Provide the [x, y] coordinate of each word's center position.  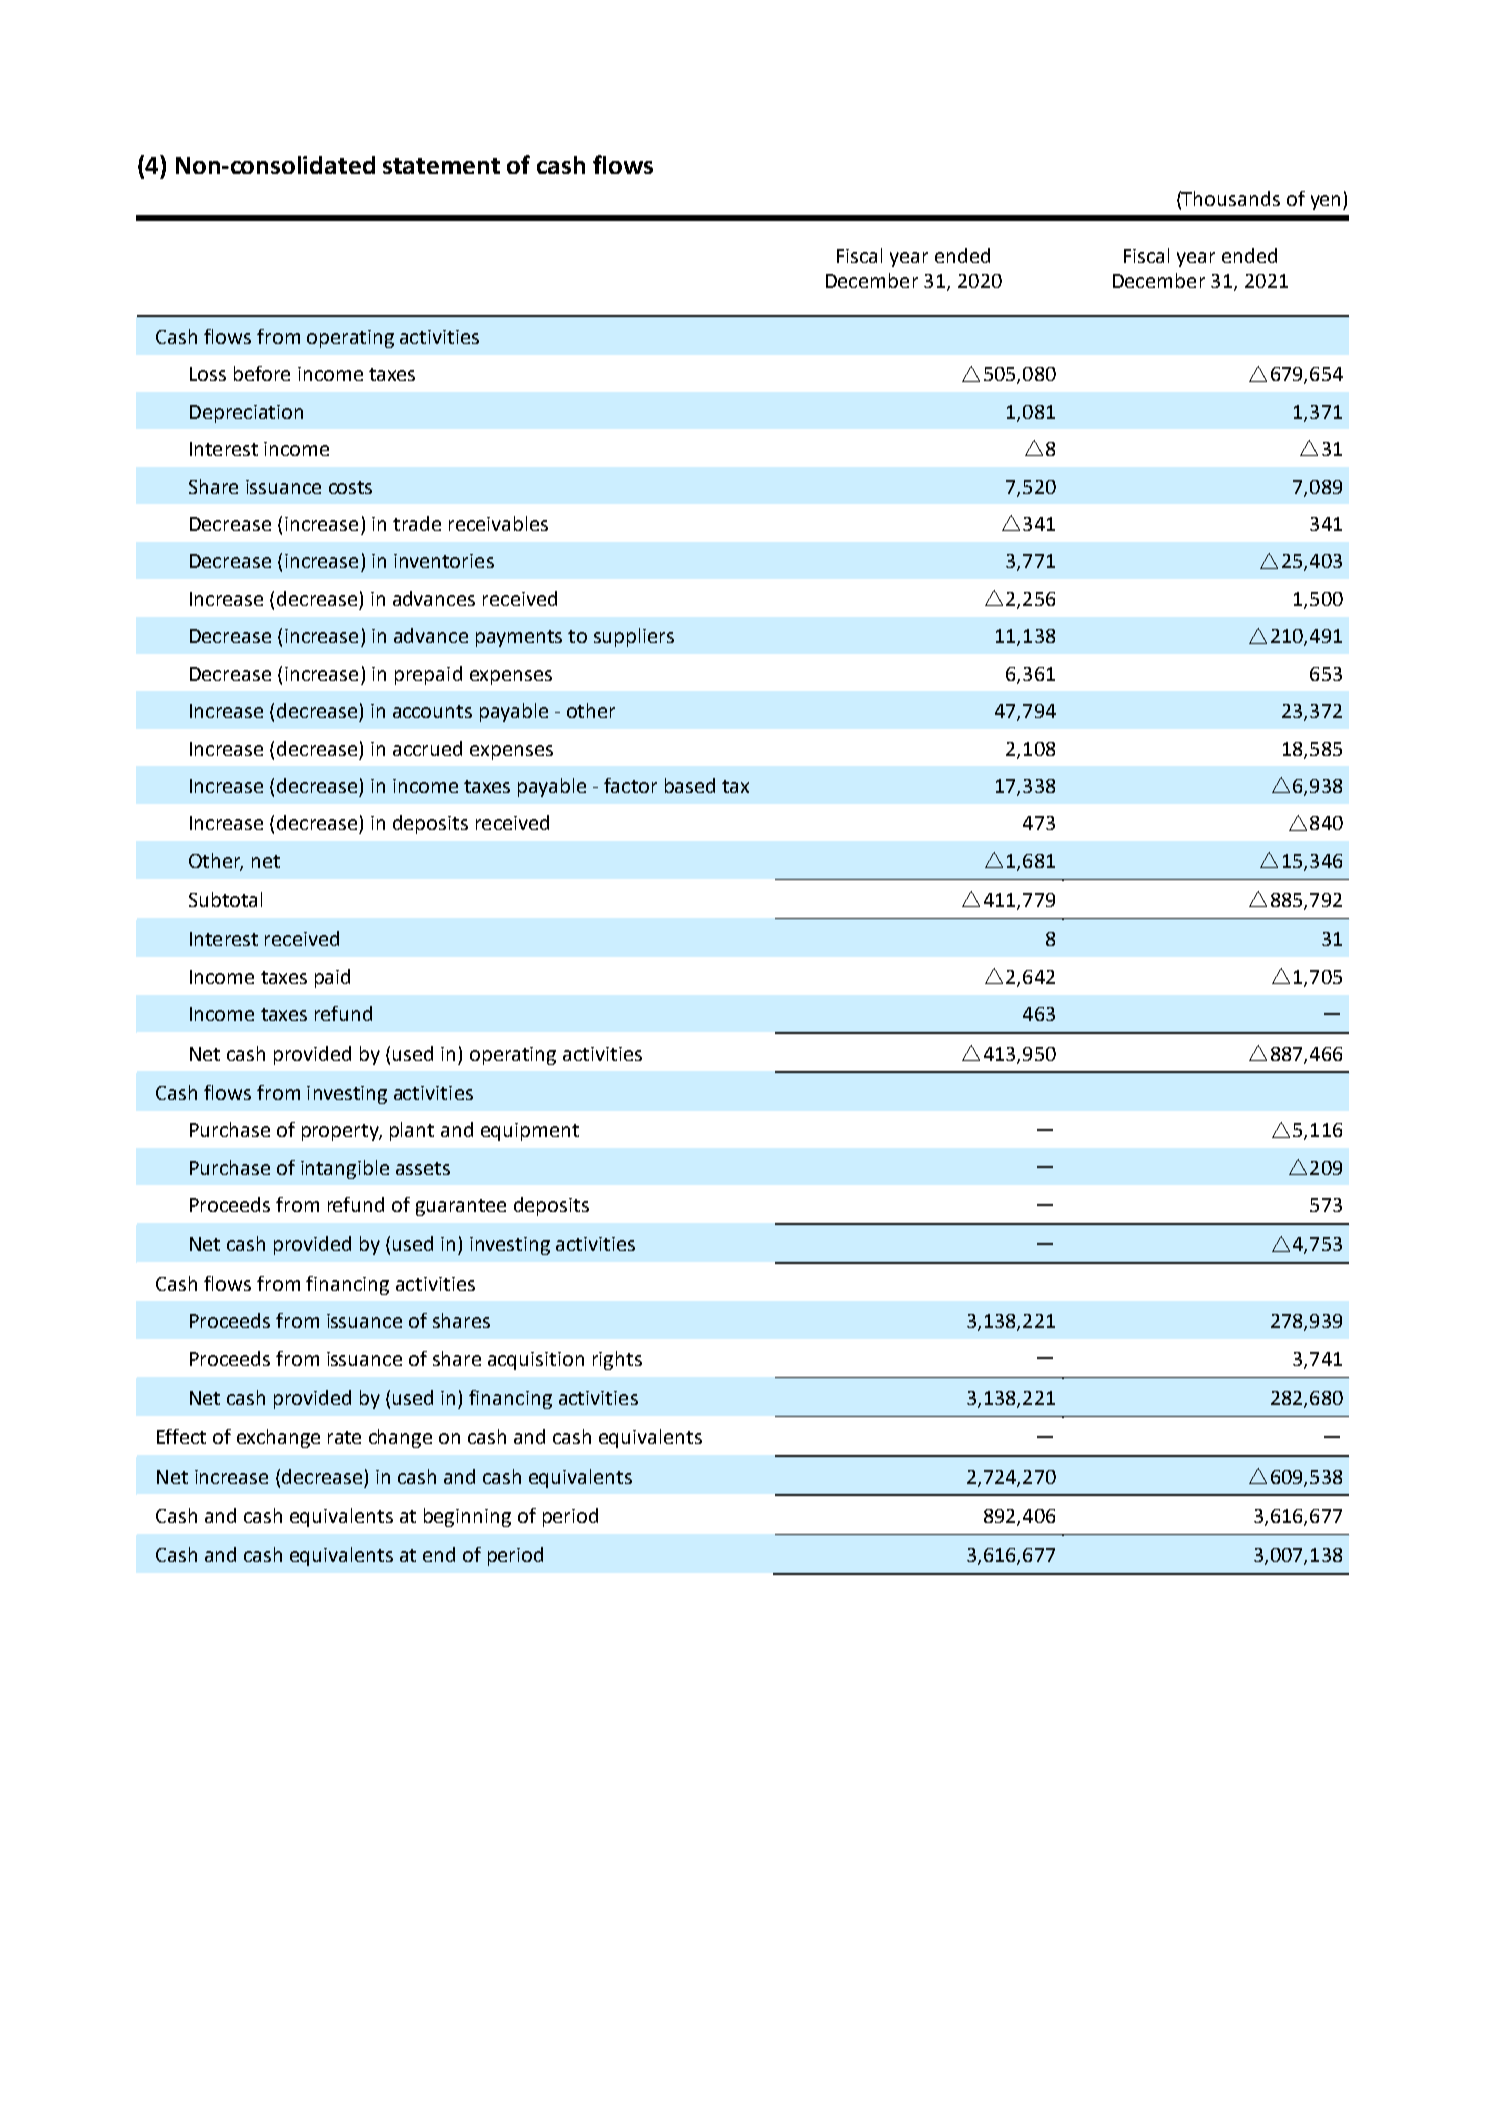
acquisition [536, 1361]
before [262, 373]
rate [344, 1437]
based [690, 785]
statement [441, 166]
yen [1325, 202]
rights [617, 1360]
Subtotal [225, 899]
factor [630, 785]
